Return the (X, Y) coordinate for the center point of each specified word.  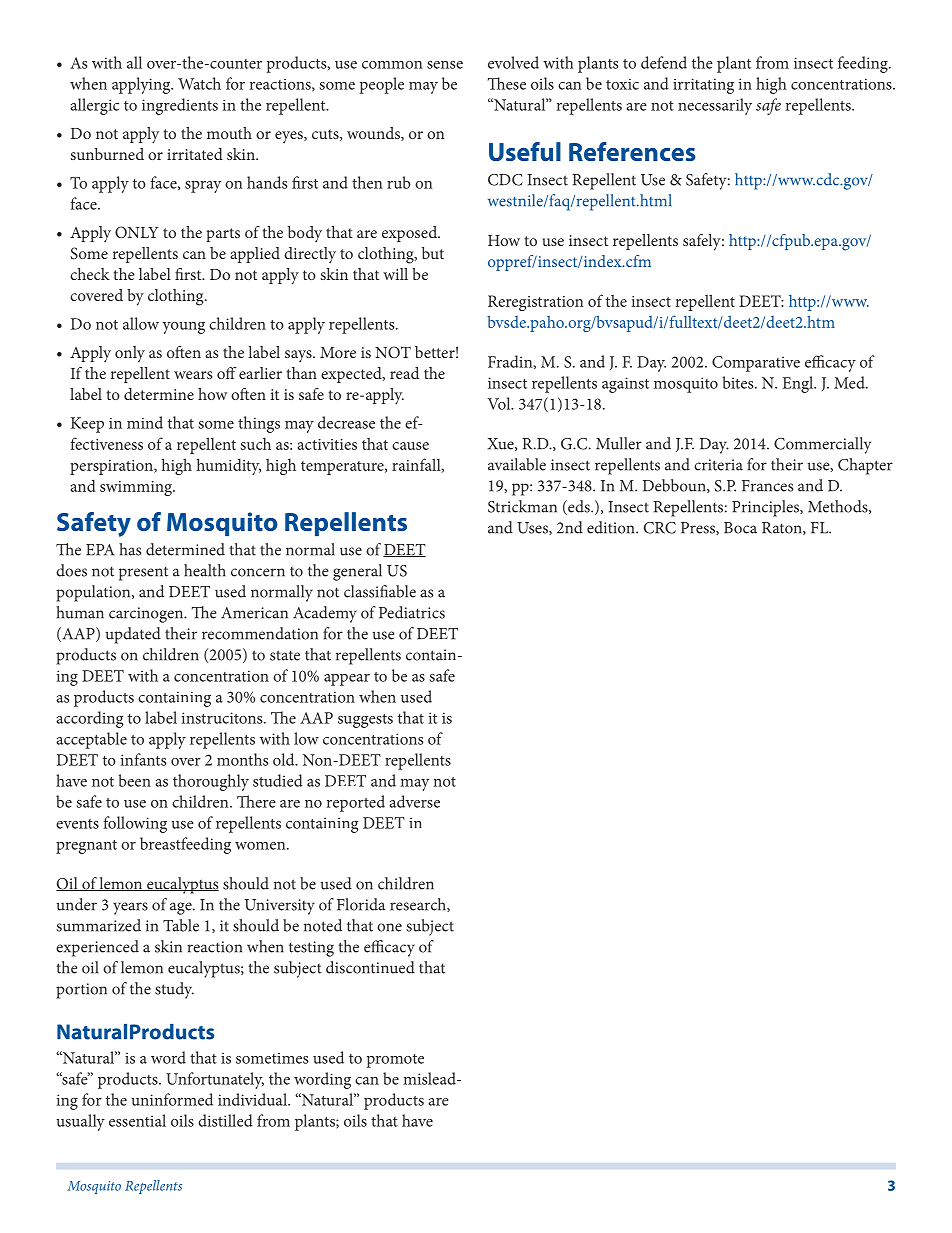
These (506, 83)
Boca (740, 528)
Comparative (756, 364)
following (135, 824)
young (183, 328)
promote (395, 1061)
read (404, 373)
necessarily (715, 106)
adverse (414, 801)
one (389, 927)
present (143, 573)
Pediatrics (412, 612)
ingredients (180, 106)
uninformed (172, 1099)
